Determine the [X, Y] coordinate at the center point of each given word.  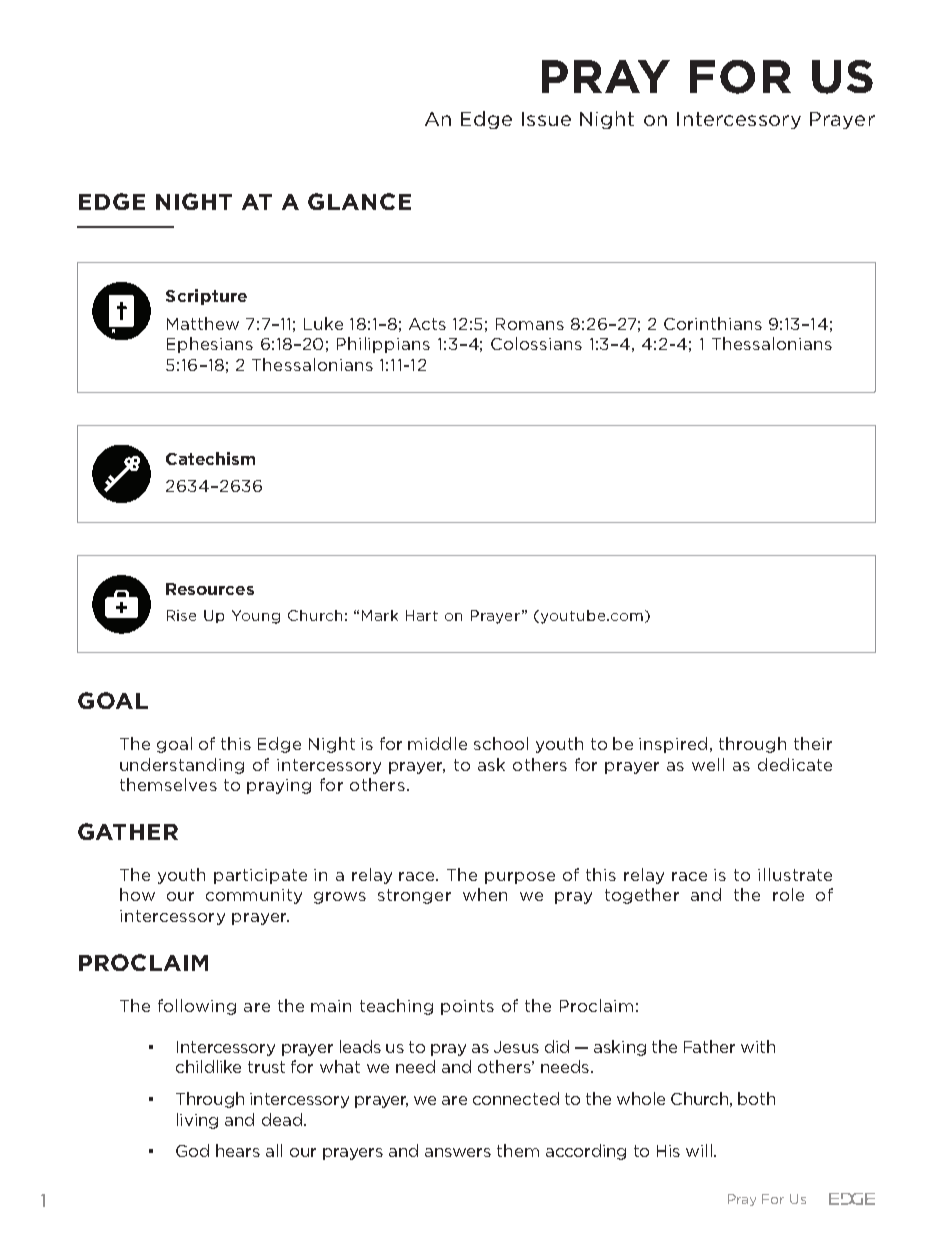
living [197, 1121]
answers [458, 1152]
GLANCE [359, 201]
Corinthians [713, 323]
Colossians [536, 343]
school [501, 743]
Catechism [210, 458]
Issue [546, 119]
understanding [182, 766]
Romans [530, 324]
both [756, 1098]
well [708, 764]
